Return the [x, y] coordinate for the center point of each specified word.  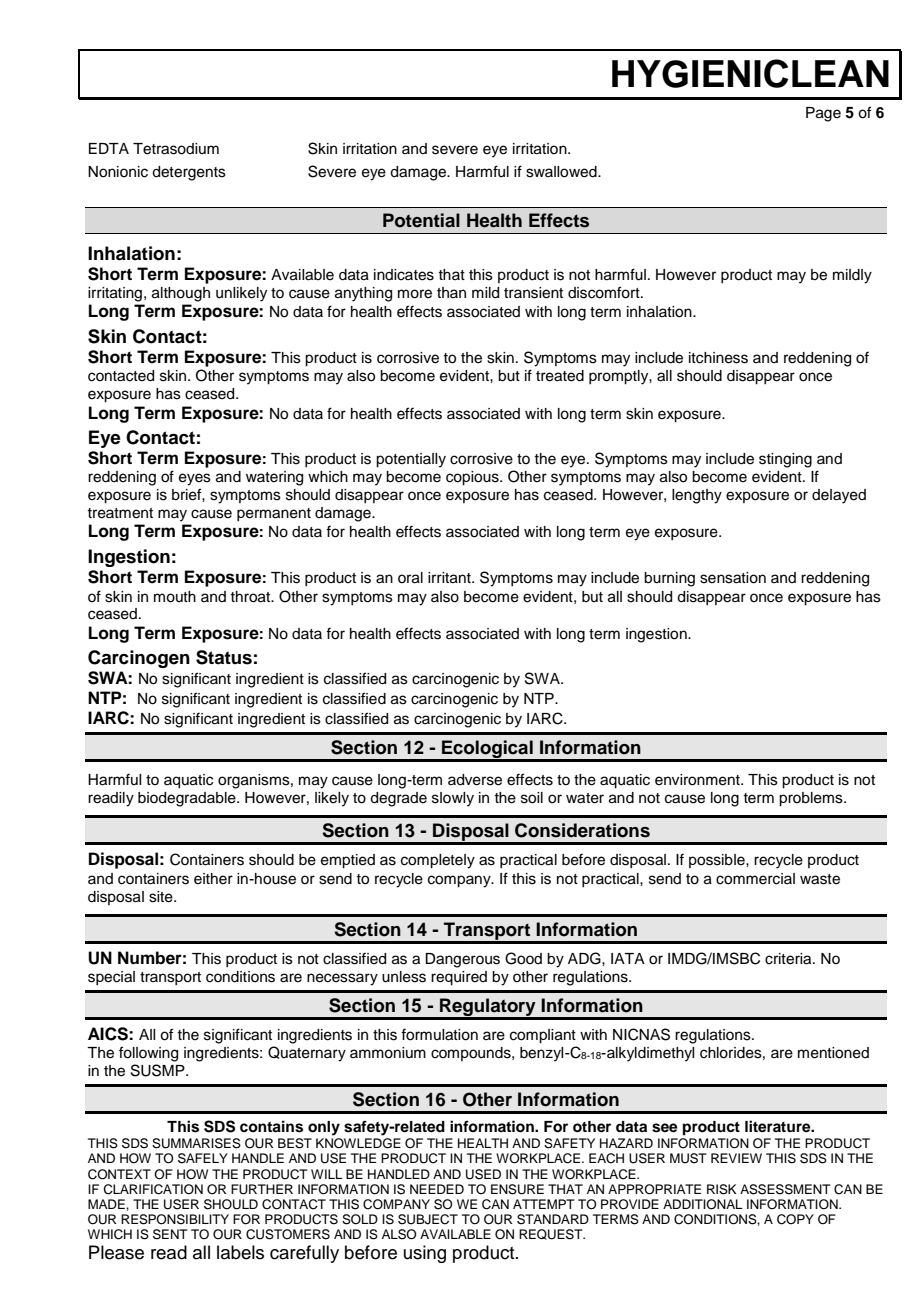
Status [224, 657]
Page [823, 114]
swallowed [562, 172]
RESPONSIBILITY [175, 1219]
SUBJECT [428, 1219]
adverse [475, 780]
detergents [189, 173]
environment [698, 780]
